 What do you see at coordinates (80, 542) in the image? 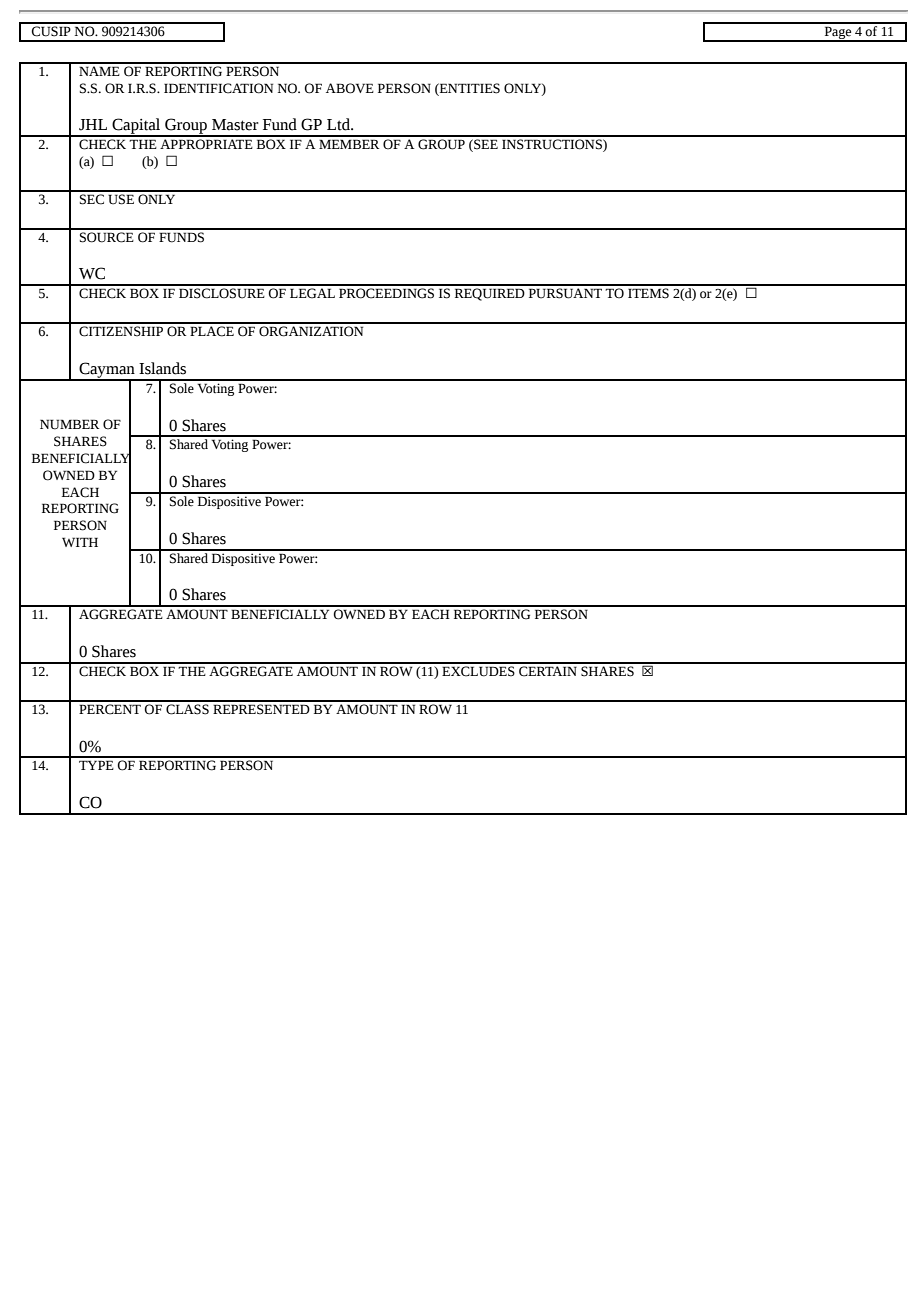
I see `WITH` at bounding box center [80, 542].
